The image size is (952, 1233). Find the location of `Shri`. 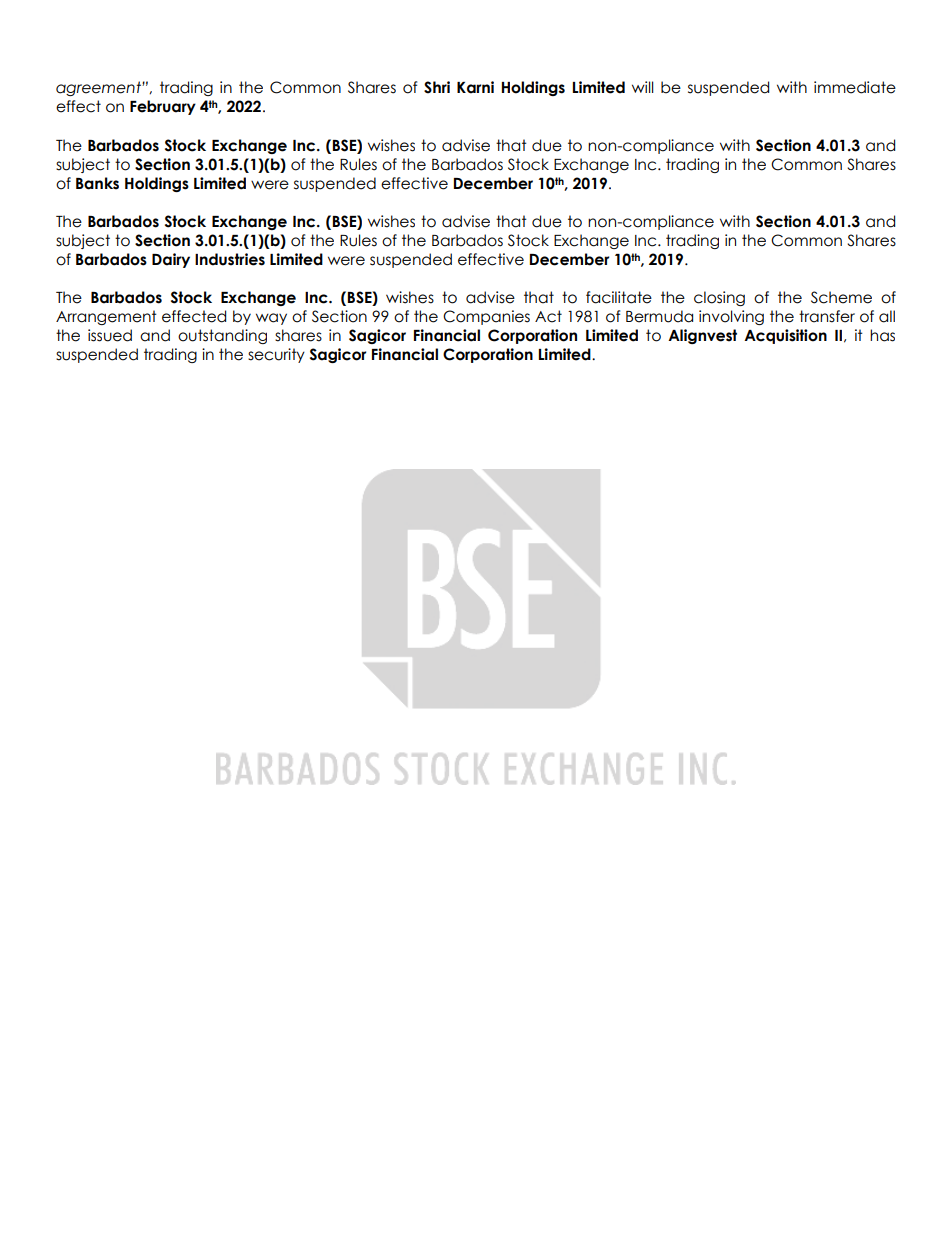

Shri is located at coordinates (437, 87).
